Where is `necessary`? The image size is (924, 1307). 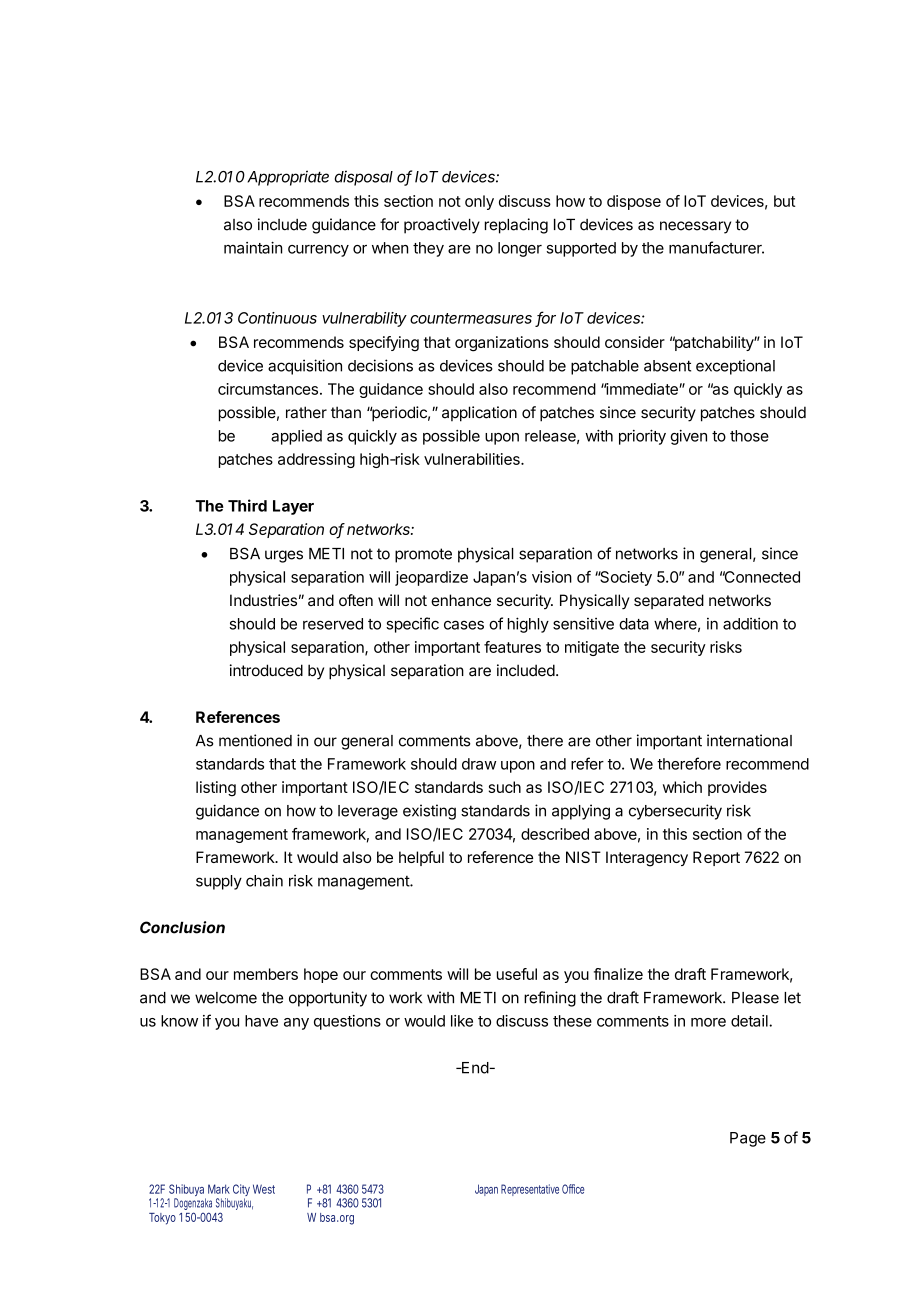 necessary is located at coordinates (695, 227).
